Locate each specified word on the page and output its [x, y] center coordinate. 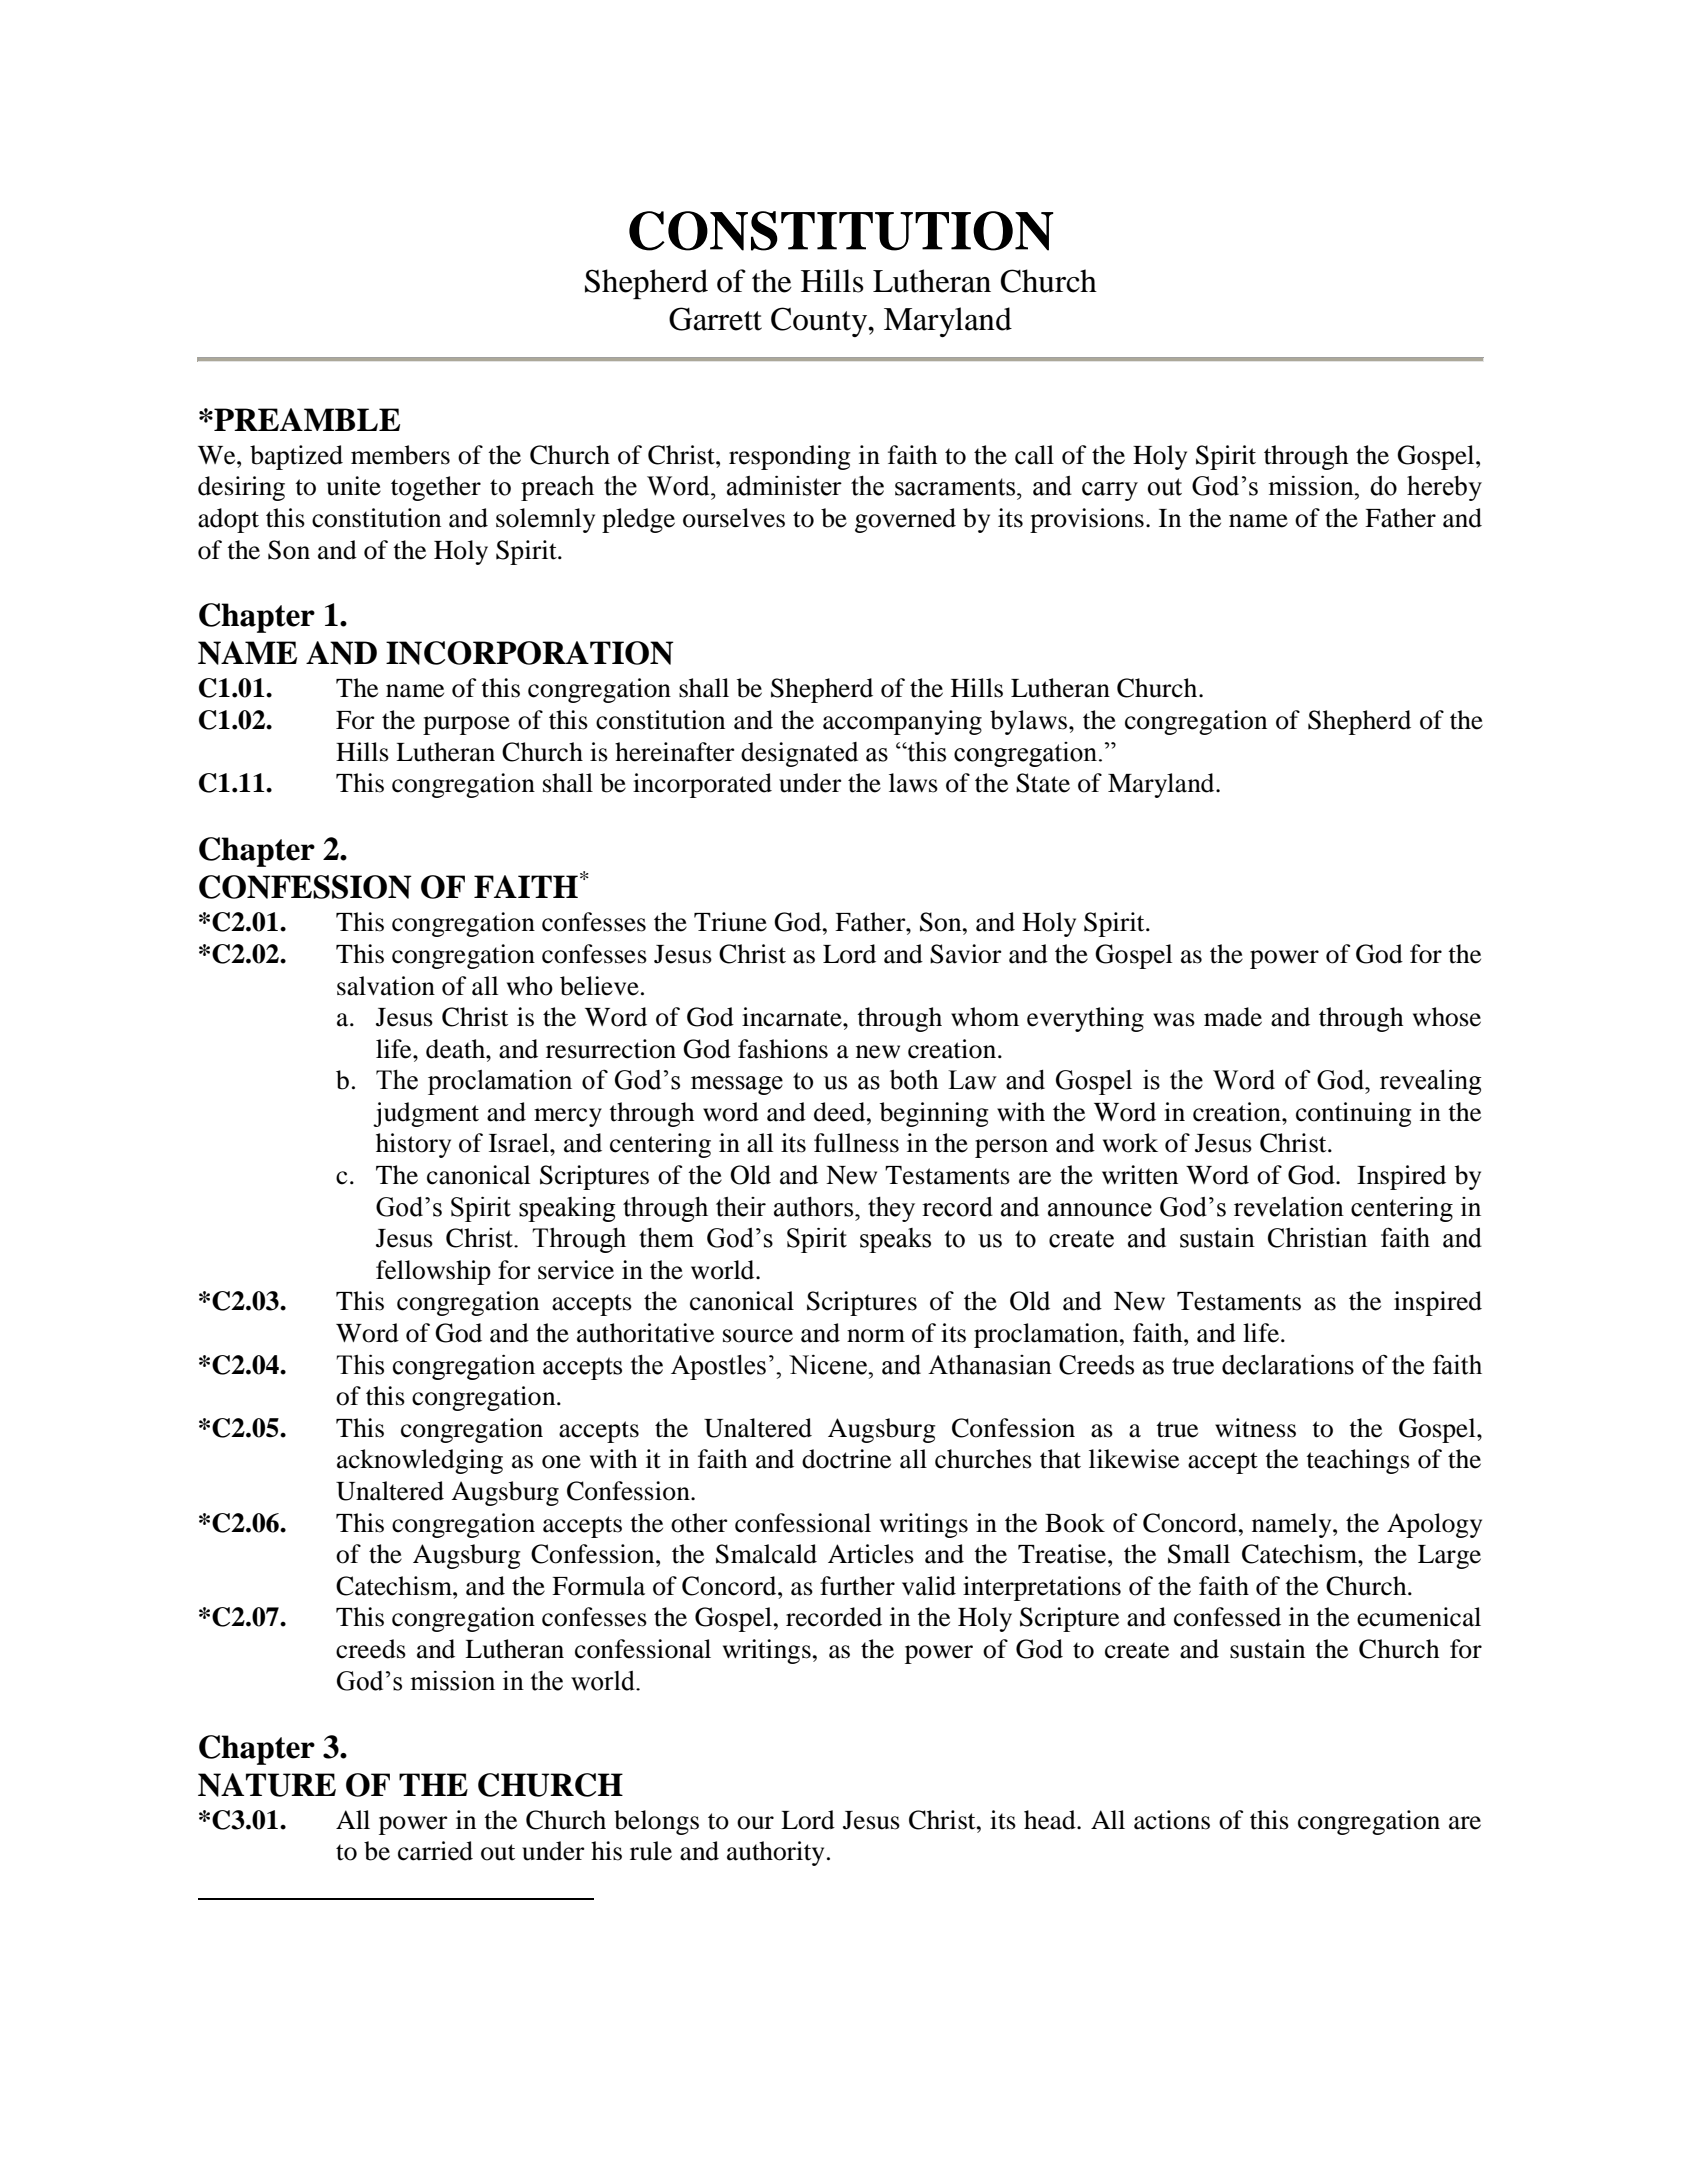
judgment [426, 1114]
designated [799, 754]
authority [775, 1853]
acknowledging [420, 1461]
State [1043, 783]
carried [435, 1851]
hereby [1444, 488]
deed [841, 1112]
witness [1255, 1428]
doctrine [846, 1459]
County [820, 322]
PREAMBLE [306, 419]
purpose [466, 725]
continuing [1354, 1114]
